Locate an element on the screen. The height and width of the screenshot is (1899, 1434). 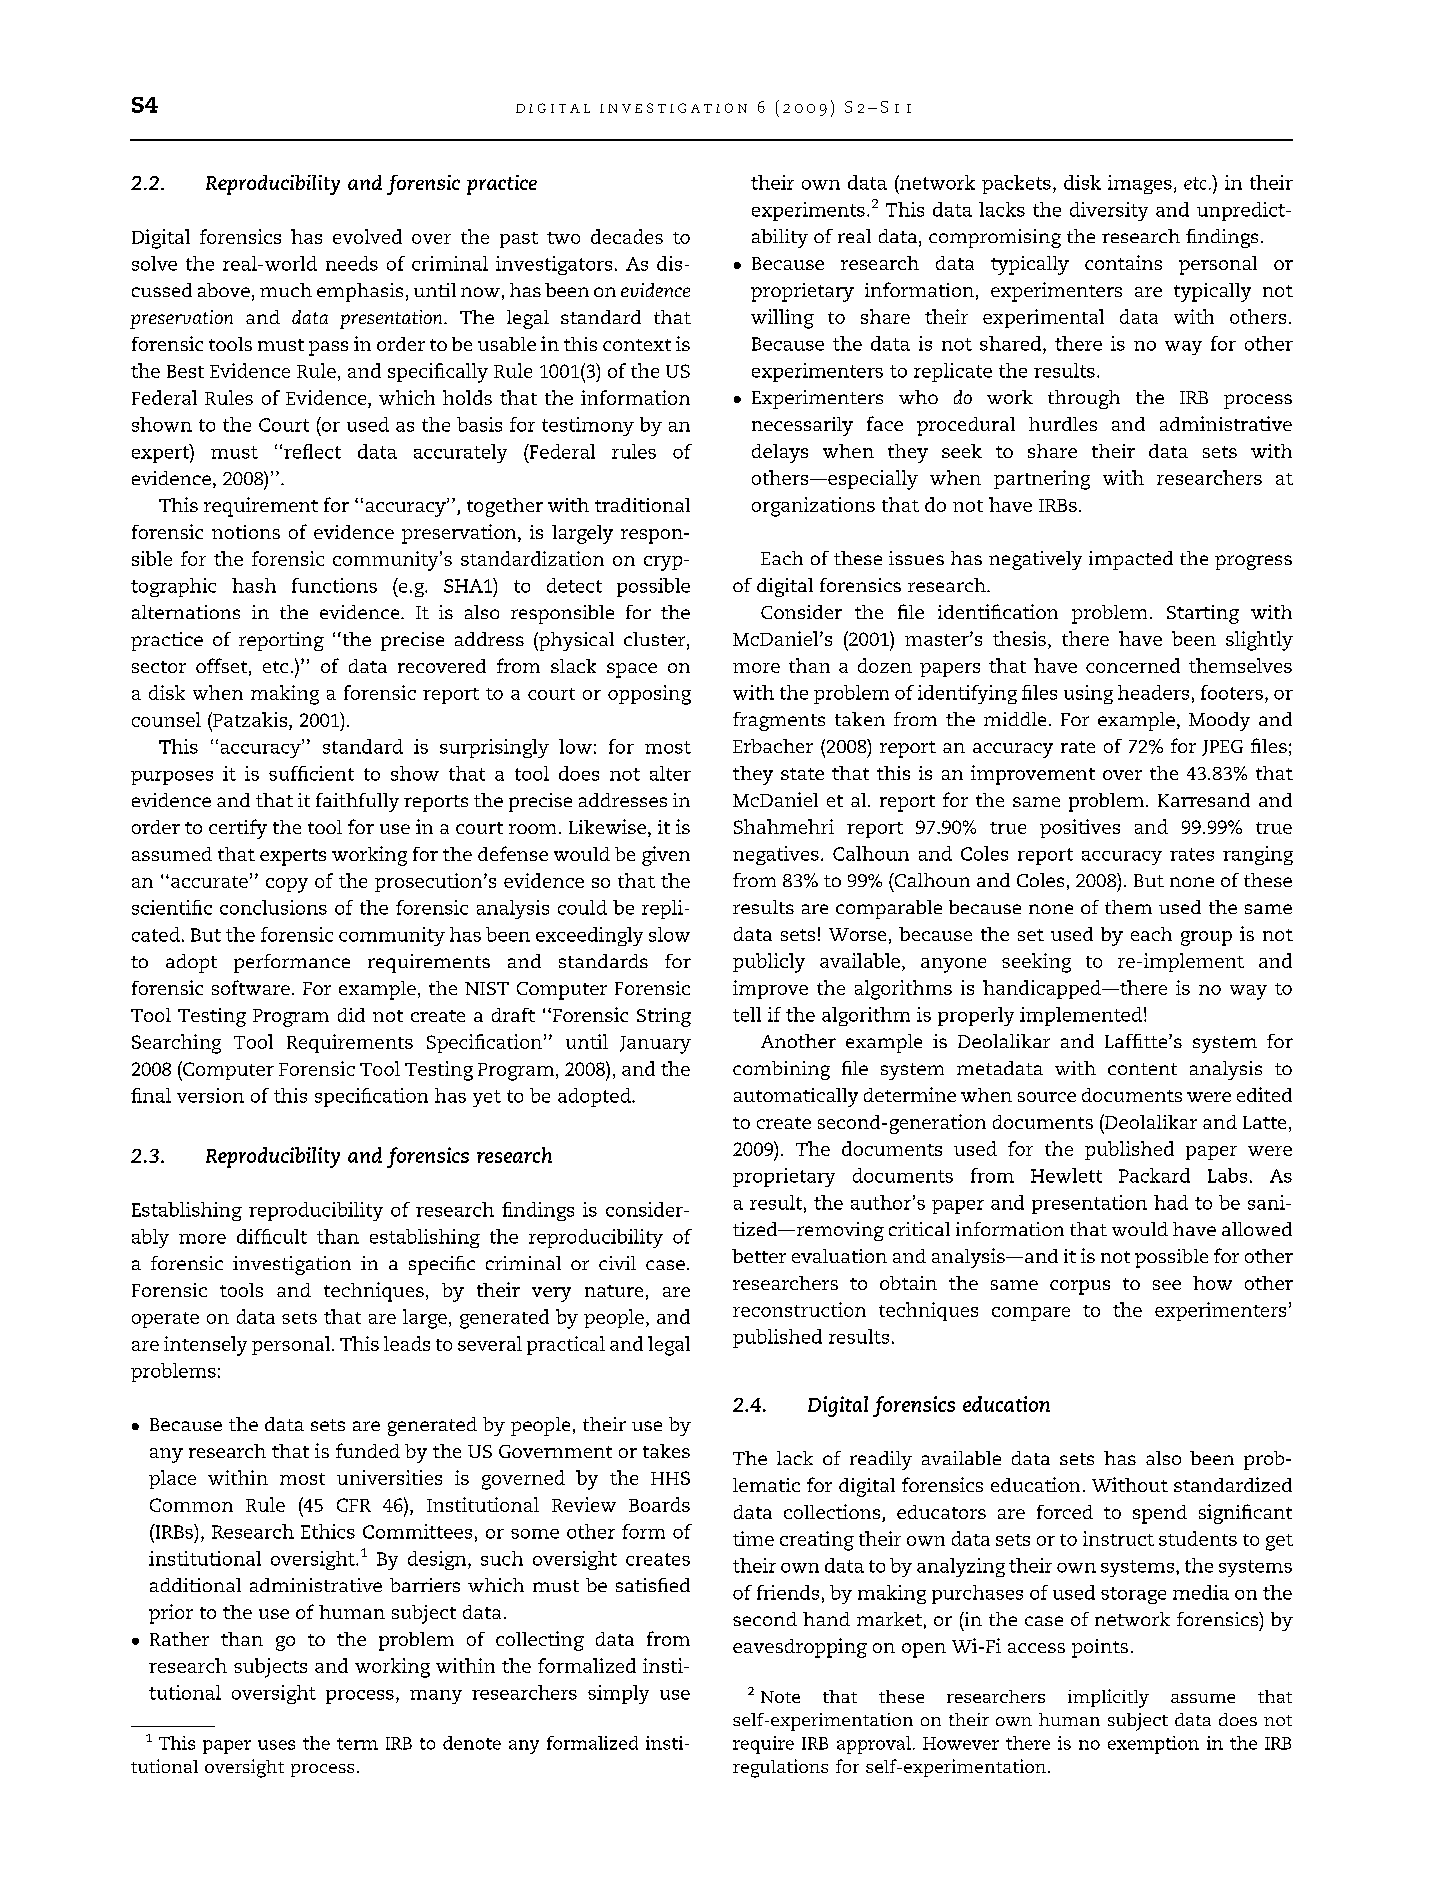
publicly is located at coordinates (769, 963).
